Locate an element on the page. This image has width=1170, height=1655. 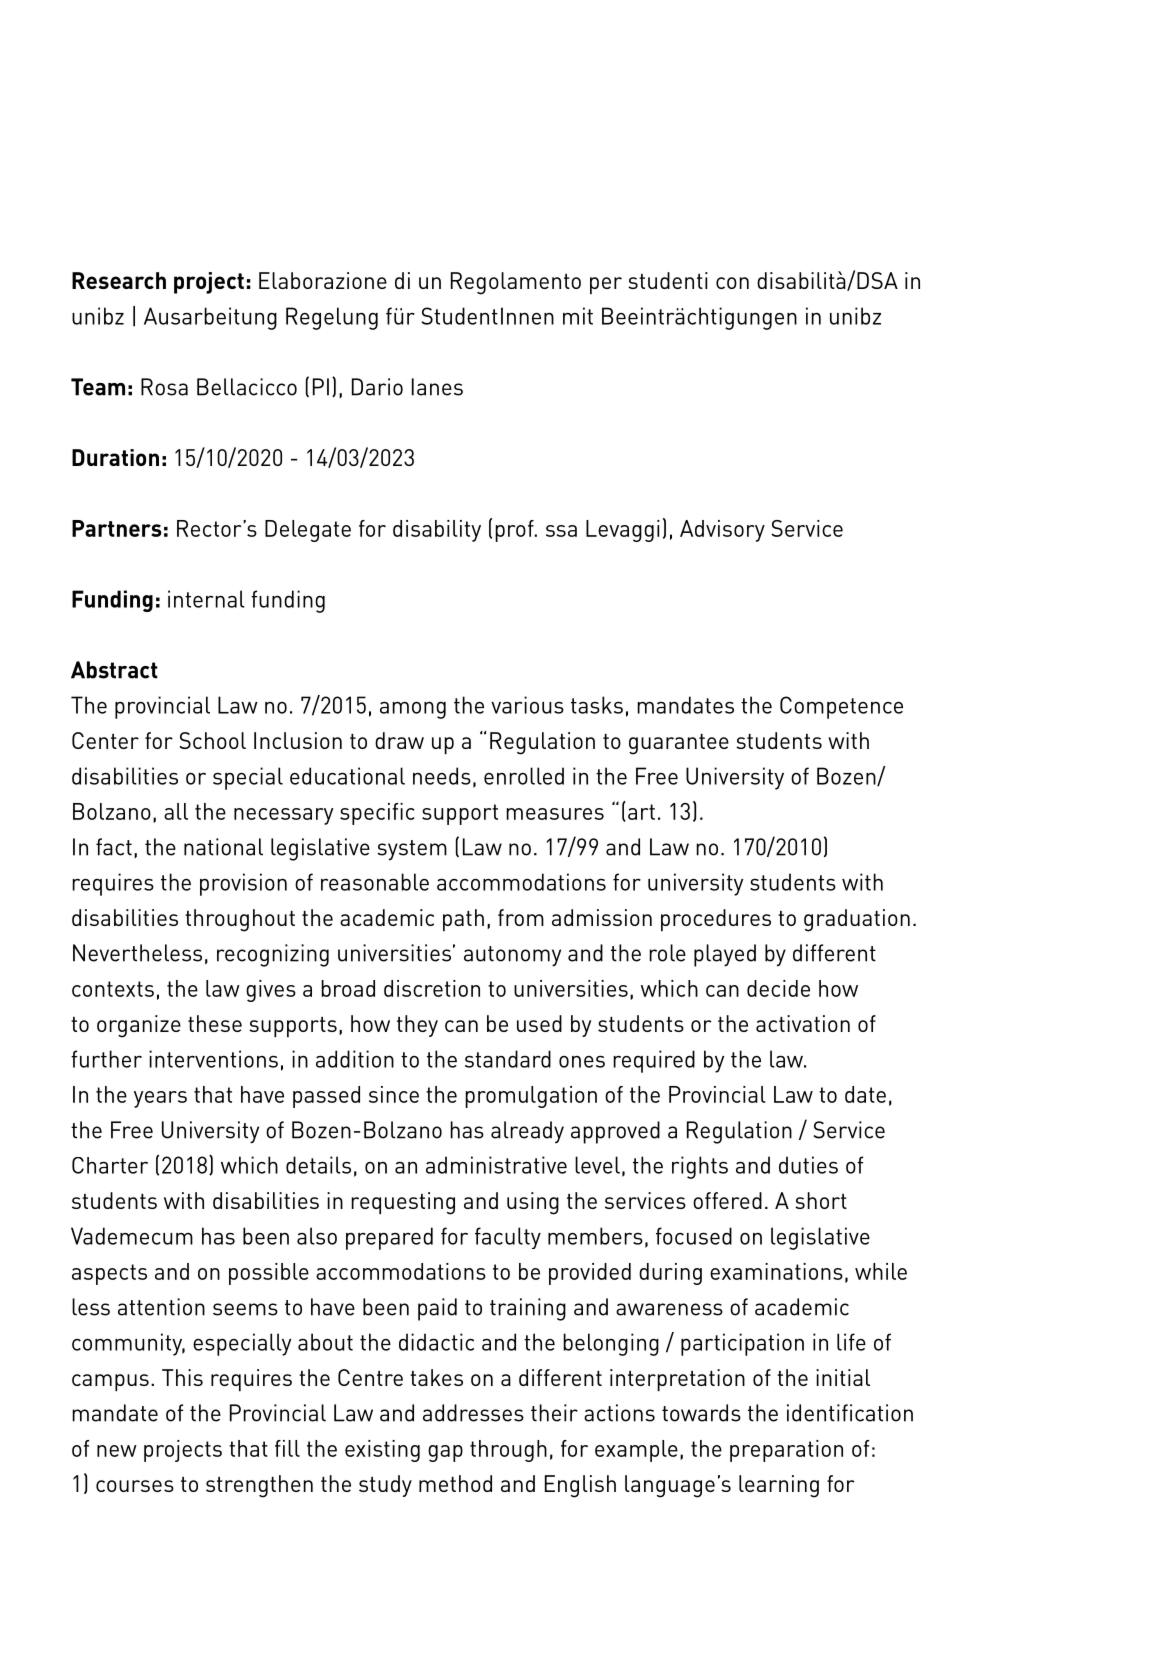
standard is located at coordinates (508, 1059).
